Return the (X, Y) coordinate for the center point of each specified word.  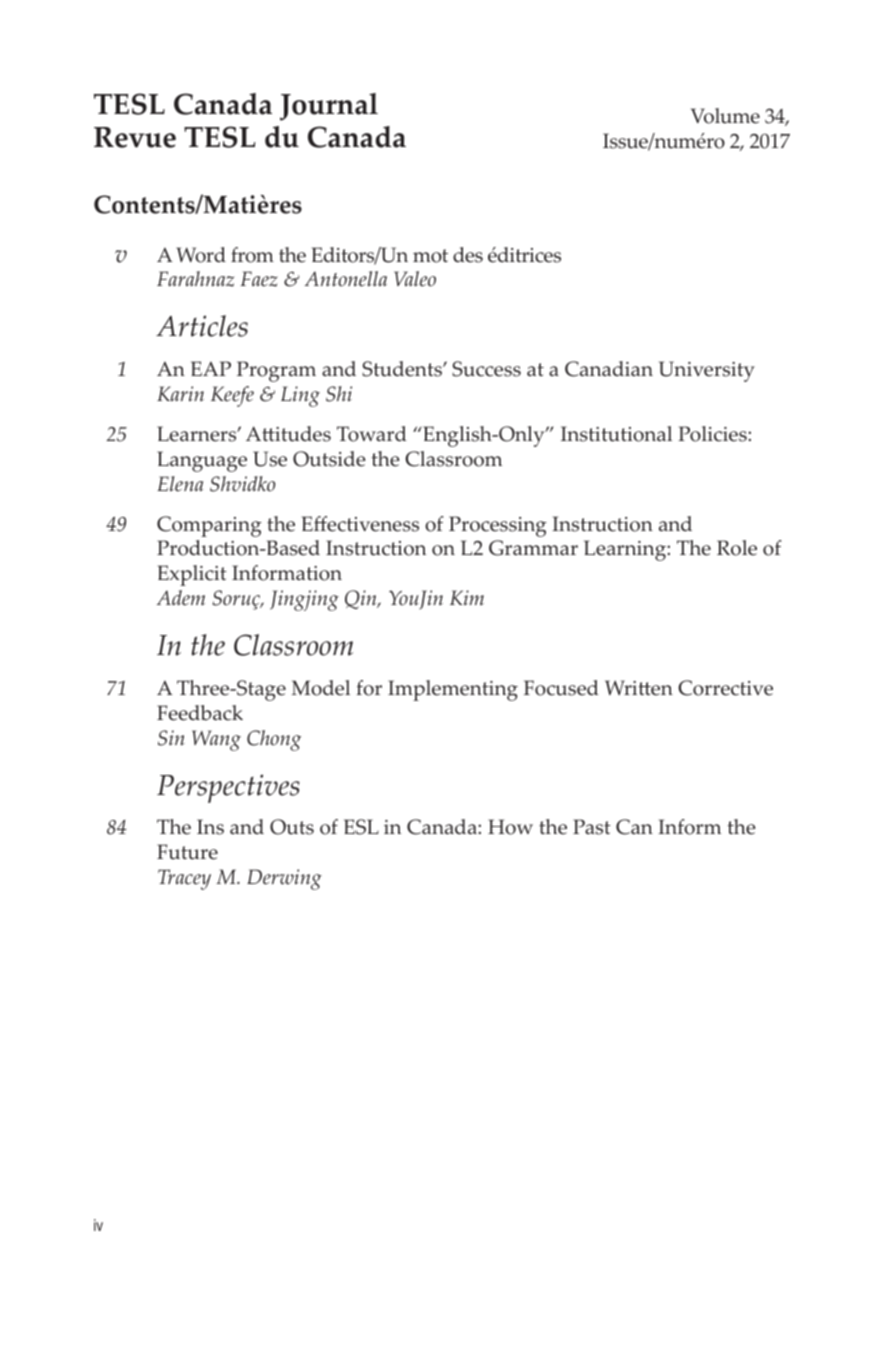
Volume (725, 116)
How (510, 827)
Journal (329, 107)
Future (187, 852)
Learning (626, 550)
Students (403, 369)
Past (592, 827)
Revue (135, 137)
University (707, 371)
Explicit (192, 575)
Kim (467, 597)
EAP (211, 368)
